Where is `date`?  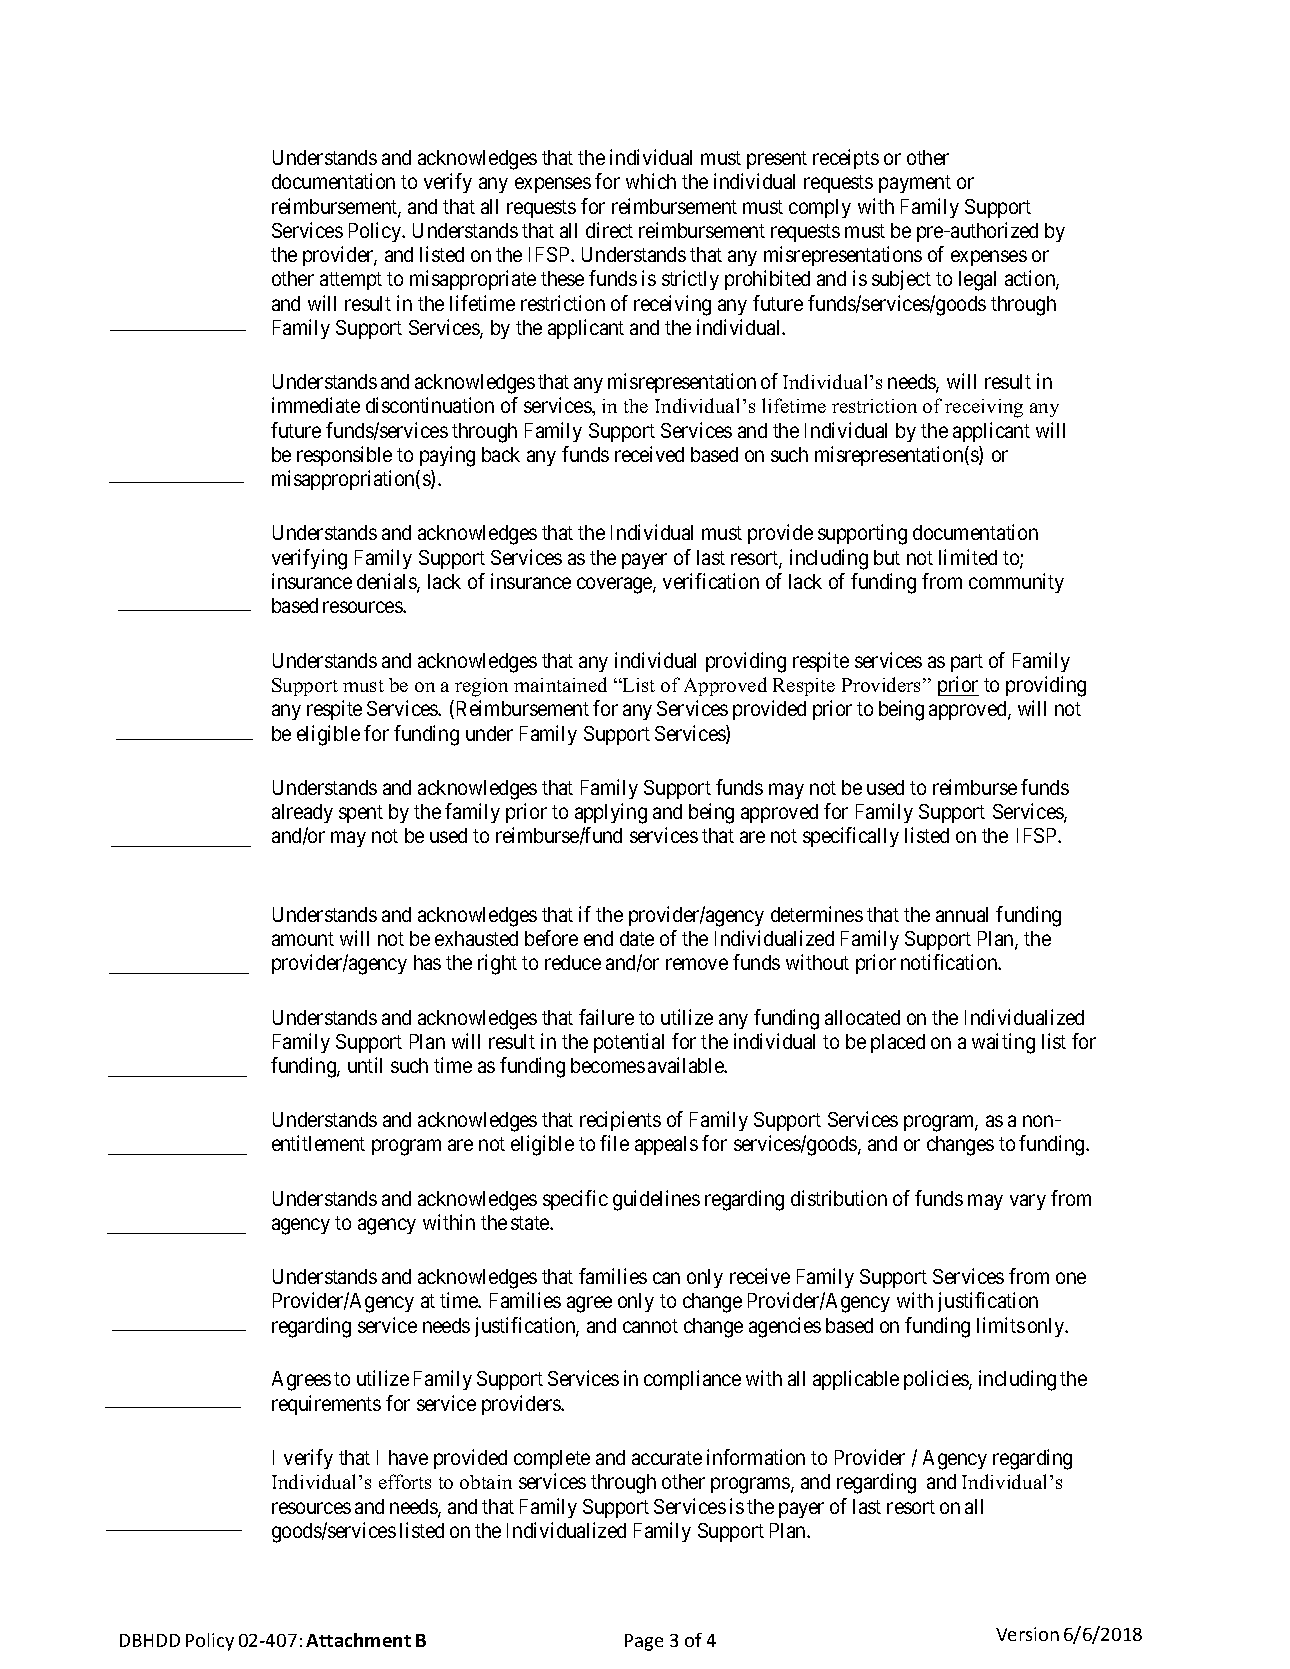
date is located at coordinates (637, 938).
